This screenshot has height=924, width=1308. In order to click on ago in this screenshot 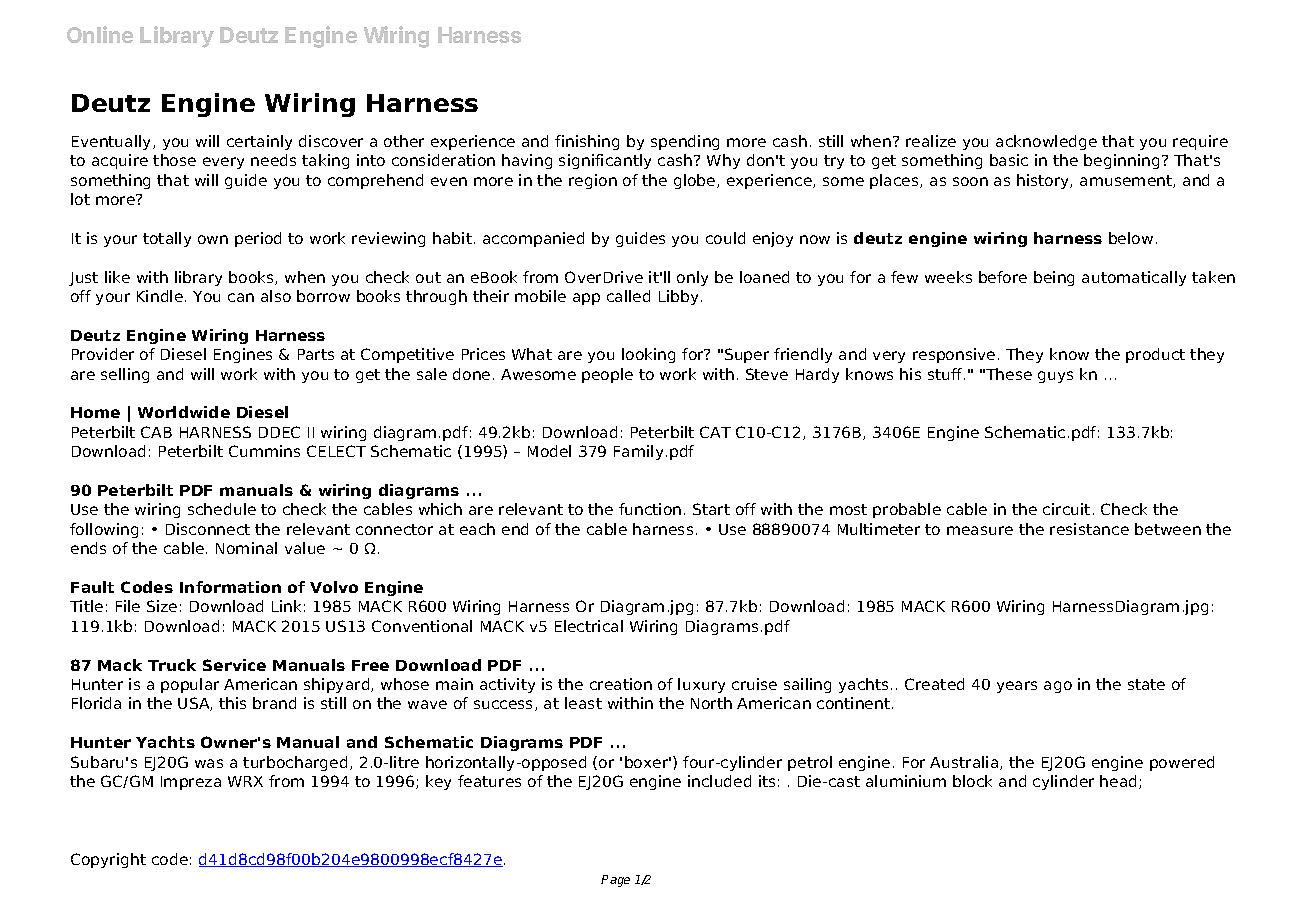, I will do `click(1058, 687)`.
